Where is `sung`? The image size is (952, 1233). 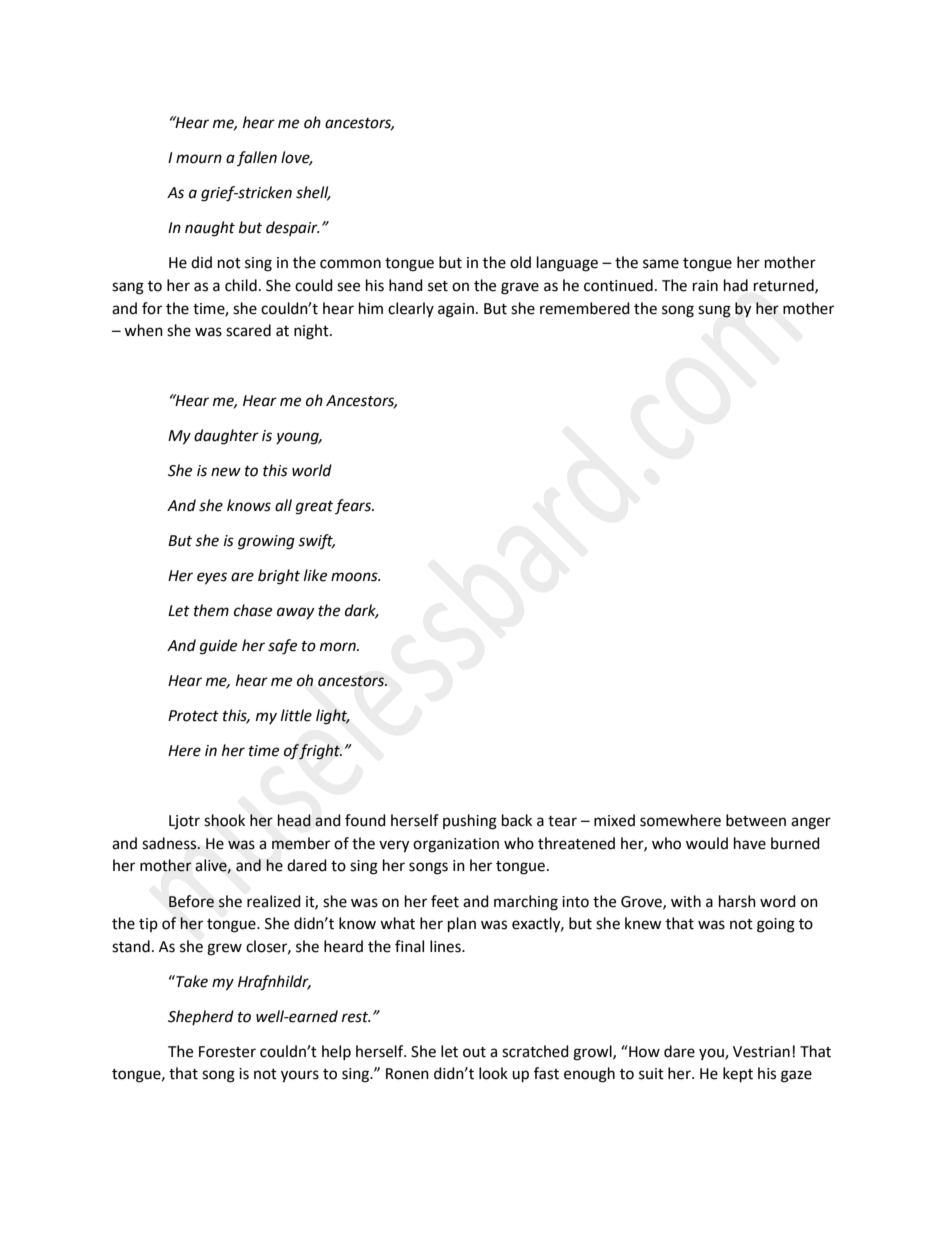
sung is located at coordinates (714, 311).
